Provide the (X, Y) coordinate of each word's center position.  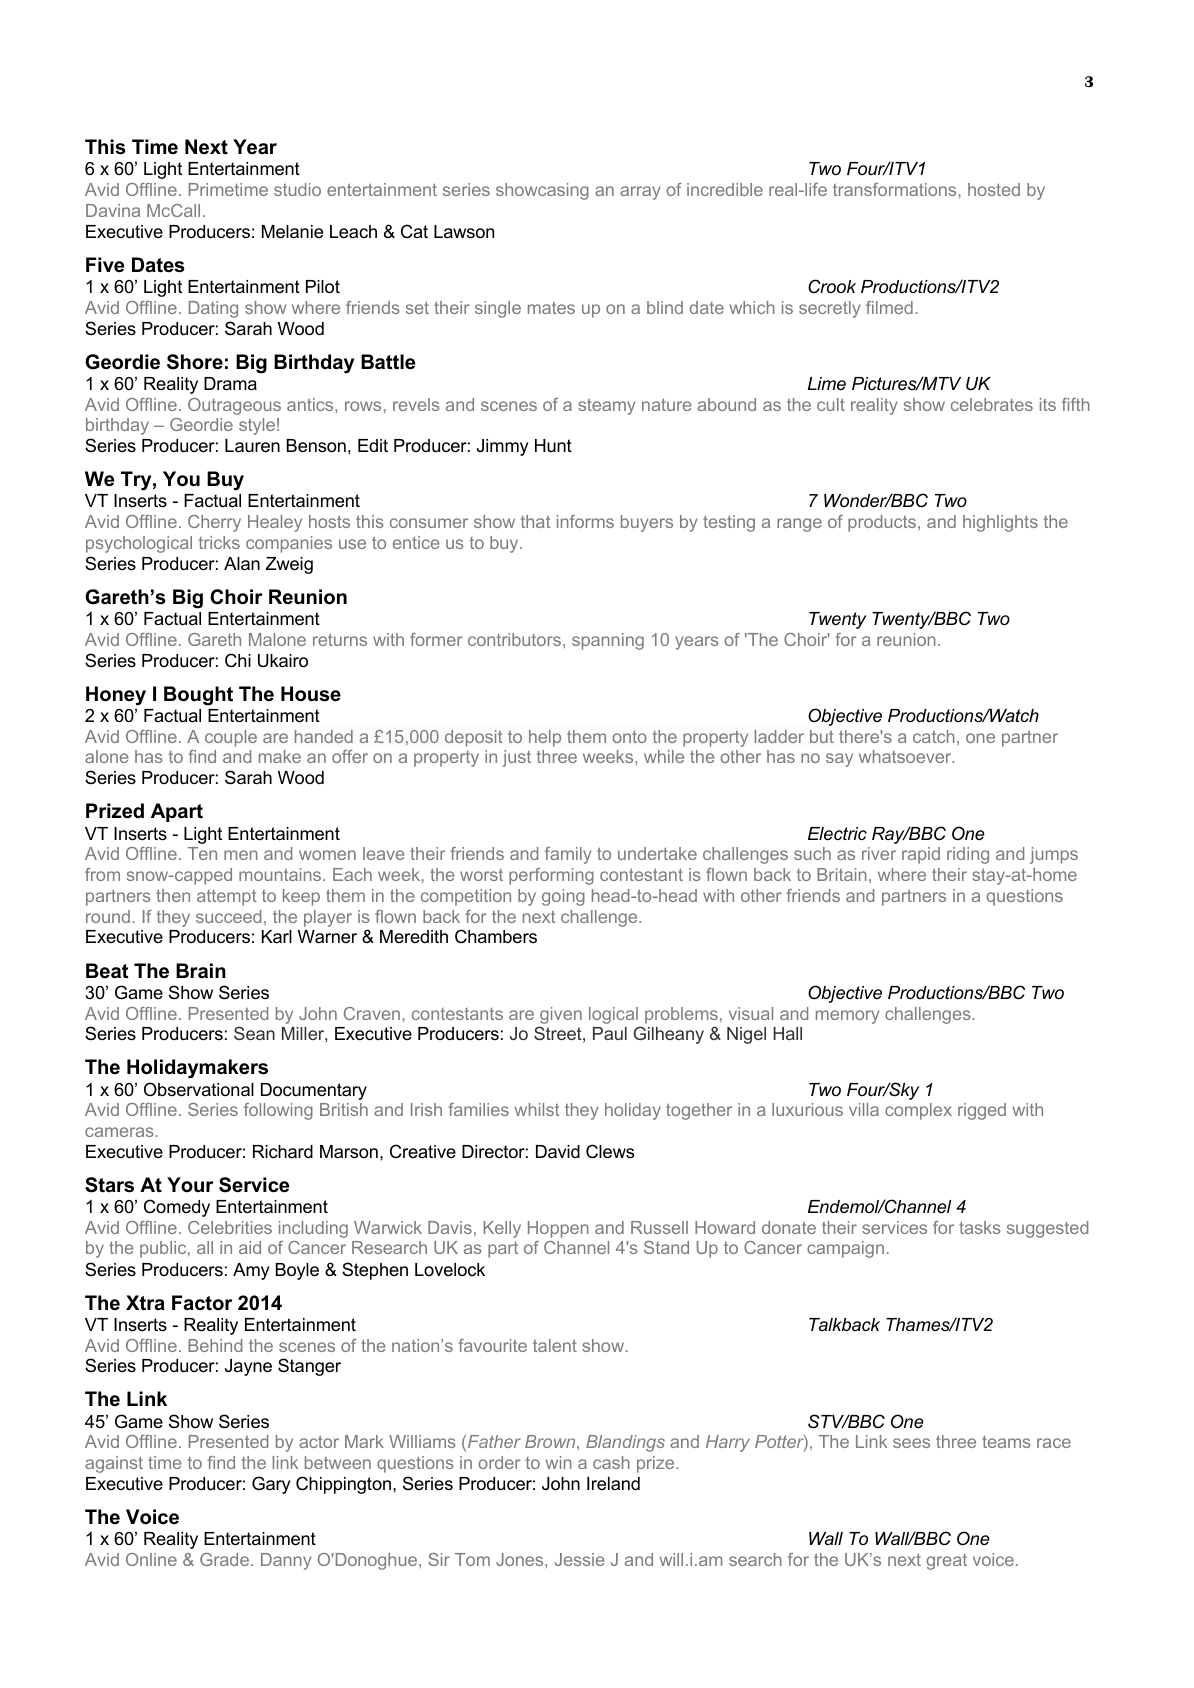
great (946, 1562)
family (568, 855)
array (640, 193)
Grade (224, 1559)
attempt (226, 898)
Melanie (292, 232)
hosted (994, 189)
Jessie (579, 1559)
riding (968, 855)
